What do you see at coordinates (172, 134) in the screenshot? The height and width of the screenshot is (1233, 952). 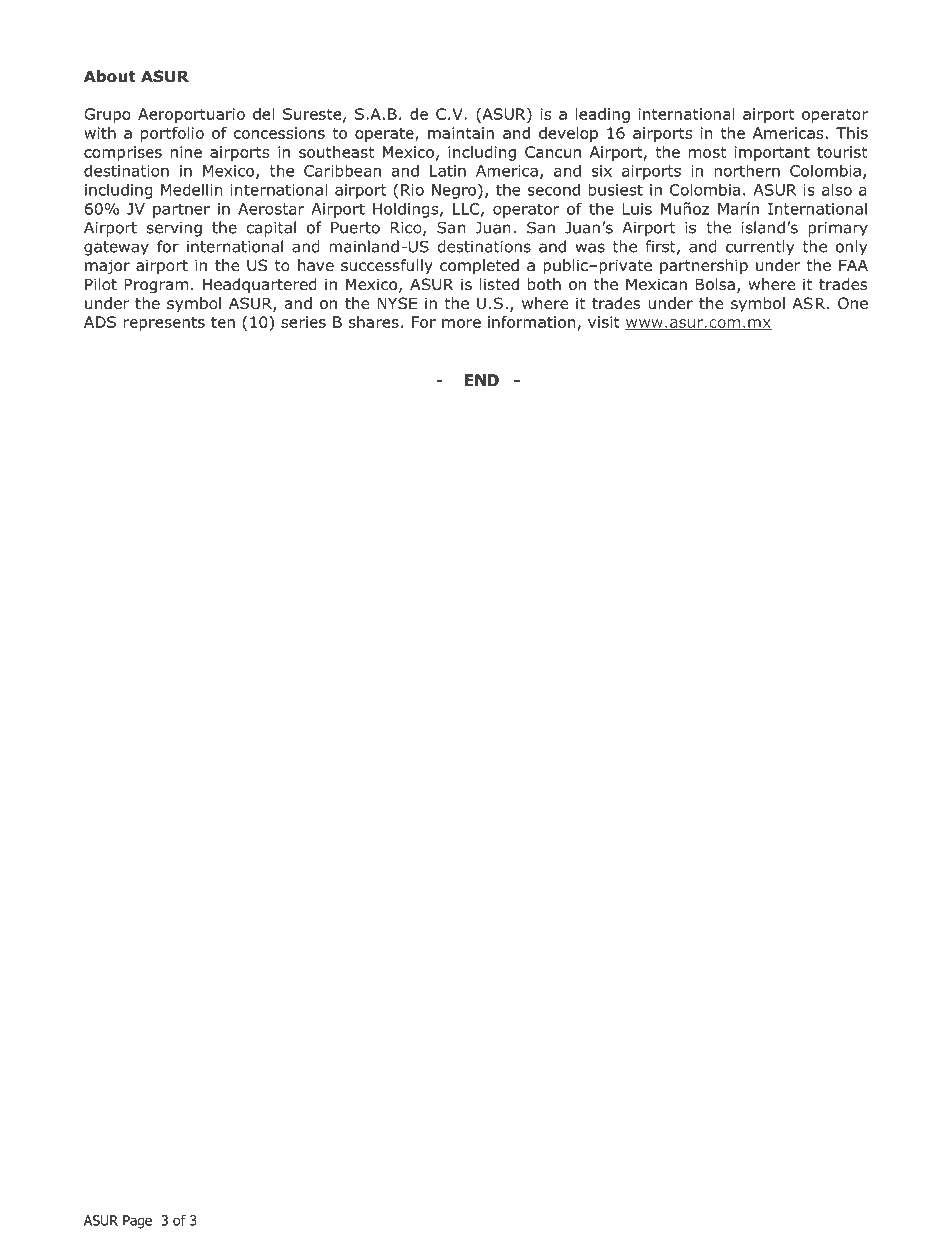 I see `portfolio` at bounding box center [172, 134].
